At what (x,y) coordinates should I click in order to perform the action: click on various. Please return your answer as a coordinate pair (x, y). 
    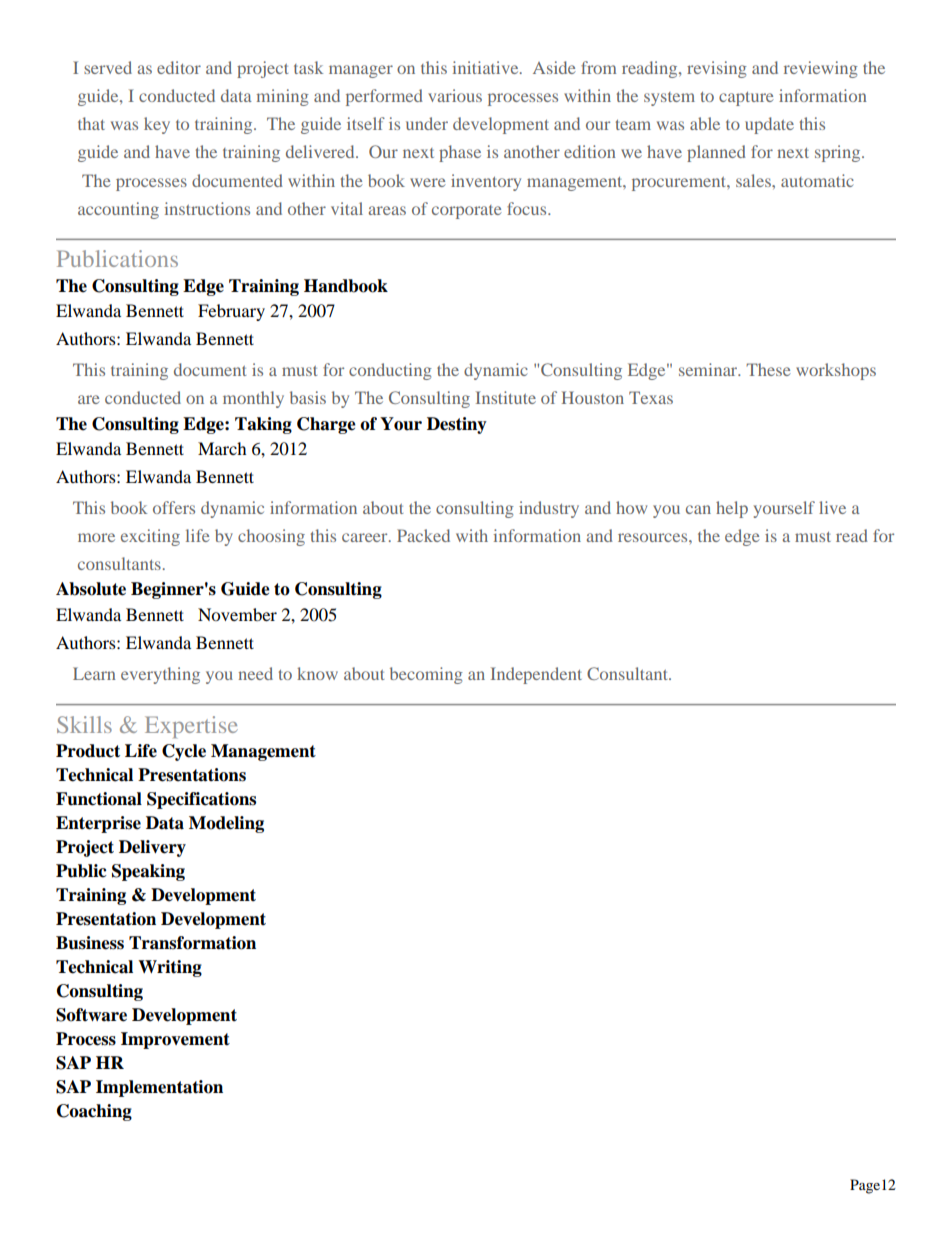
    Looking at the image, I should click on (455, 95).
